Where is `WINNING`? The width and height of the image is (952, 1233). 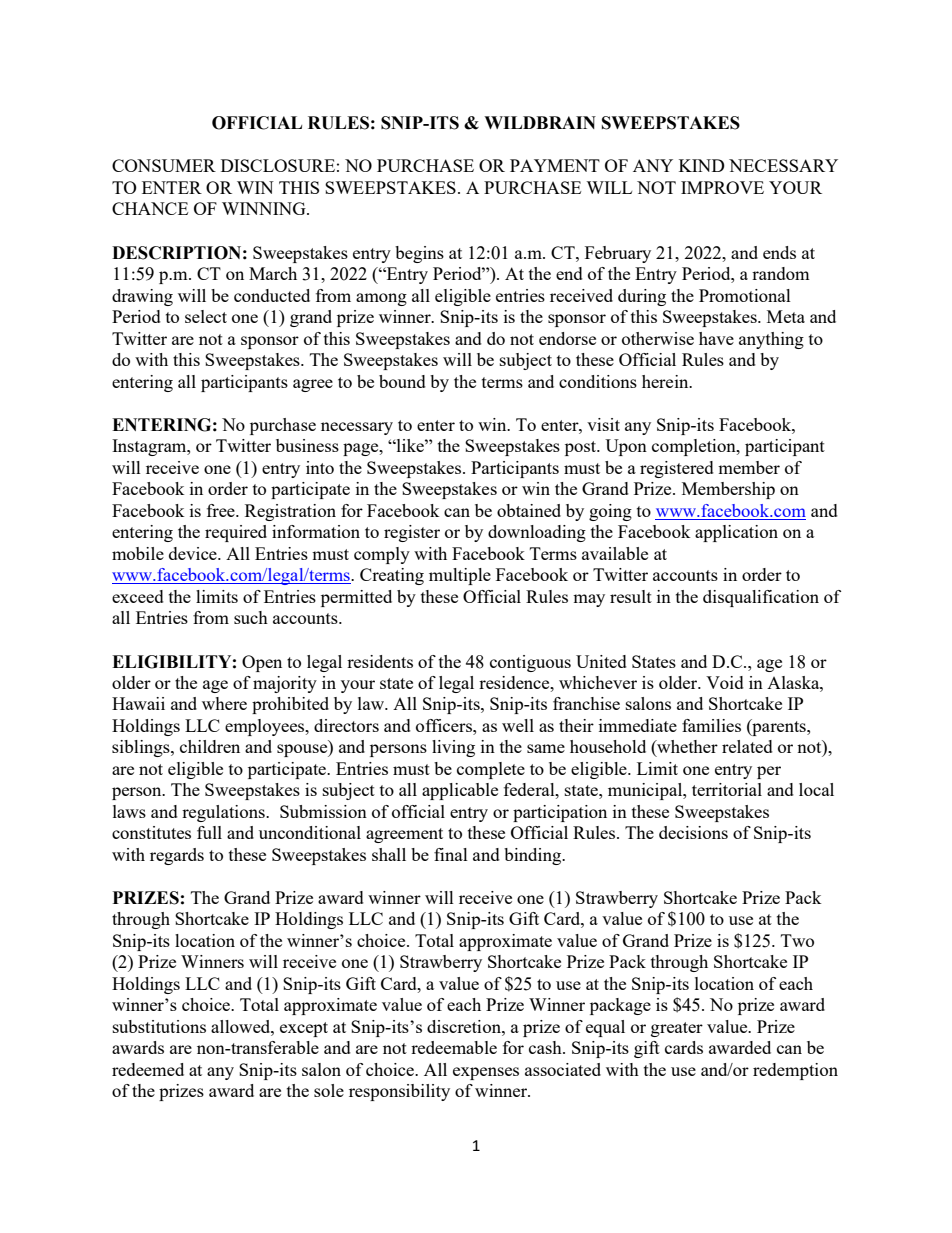 WINNING is located at coordinates (265, 208).
